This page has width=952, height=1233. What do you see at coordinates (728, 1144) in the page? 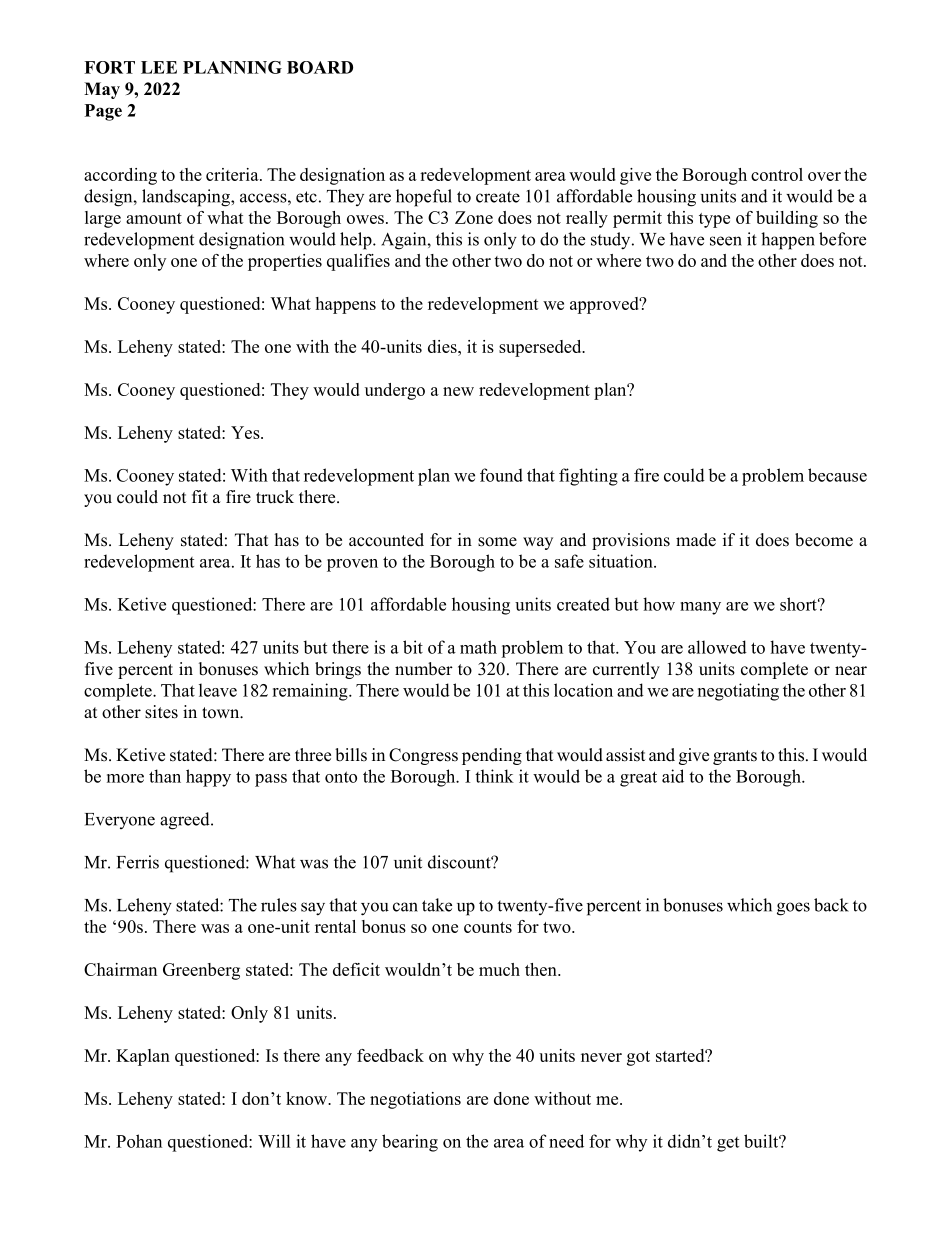
I see `get` at bounding box center [728, 1144].
